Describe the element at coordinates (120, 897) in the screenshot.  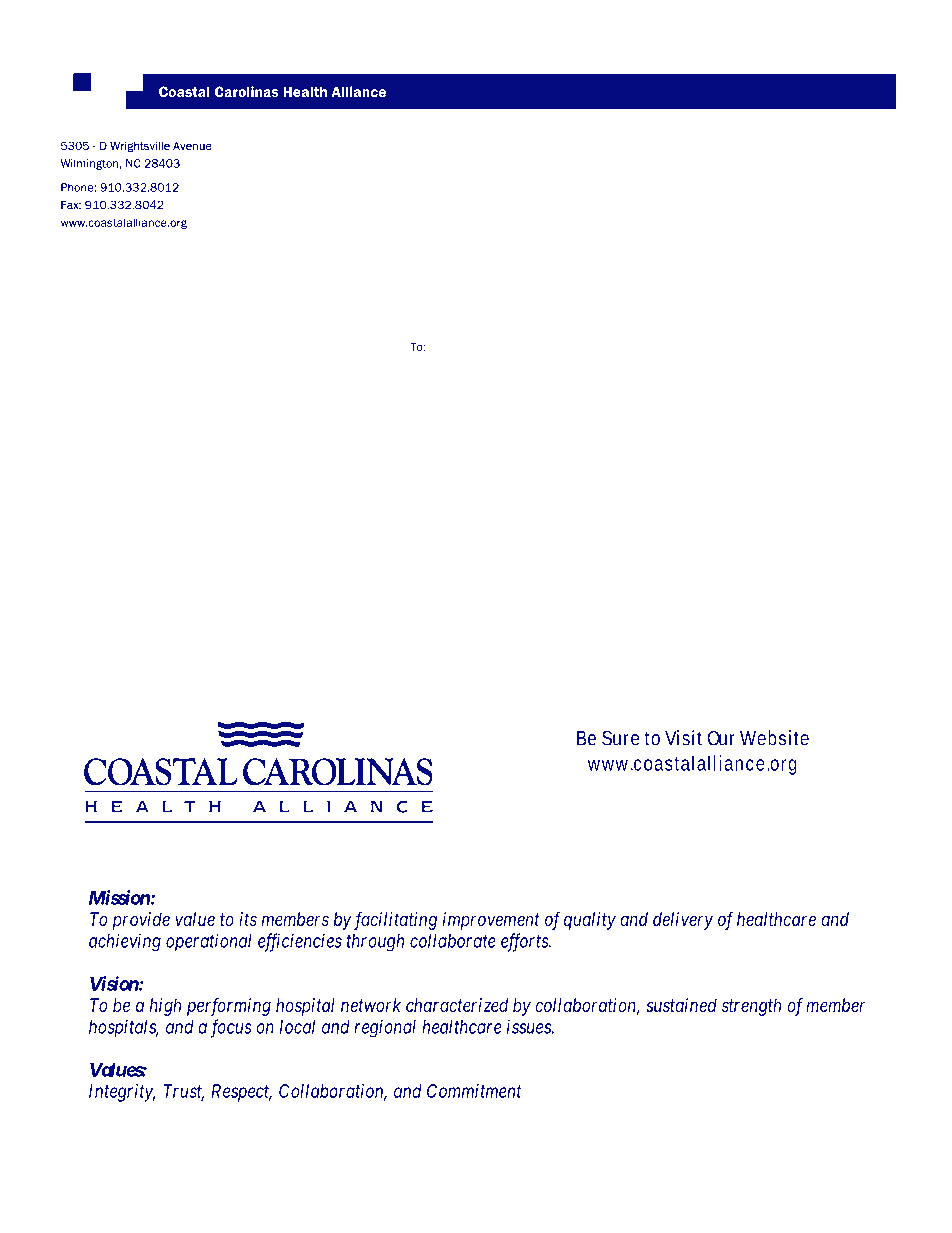
I see `Mission` at that location.
